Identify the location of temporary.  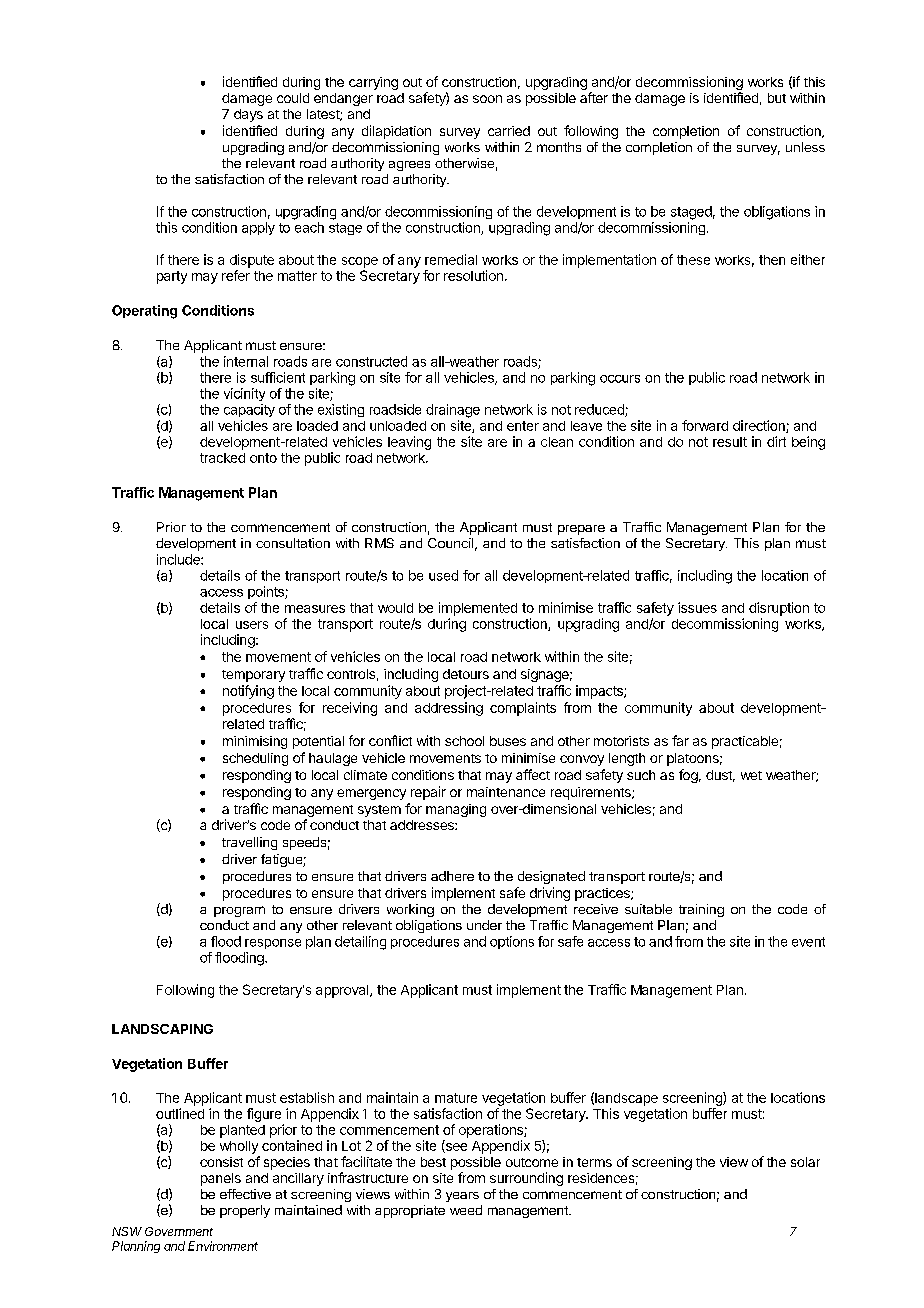
(253, 676).
